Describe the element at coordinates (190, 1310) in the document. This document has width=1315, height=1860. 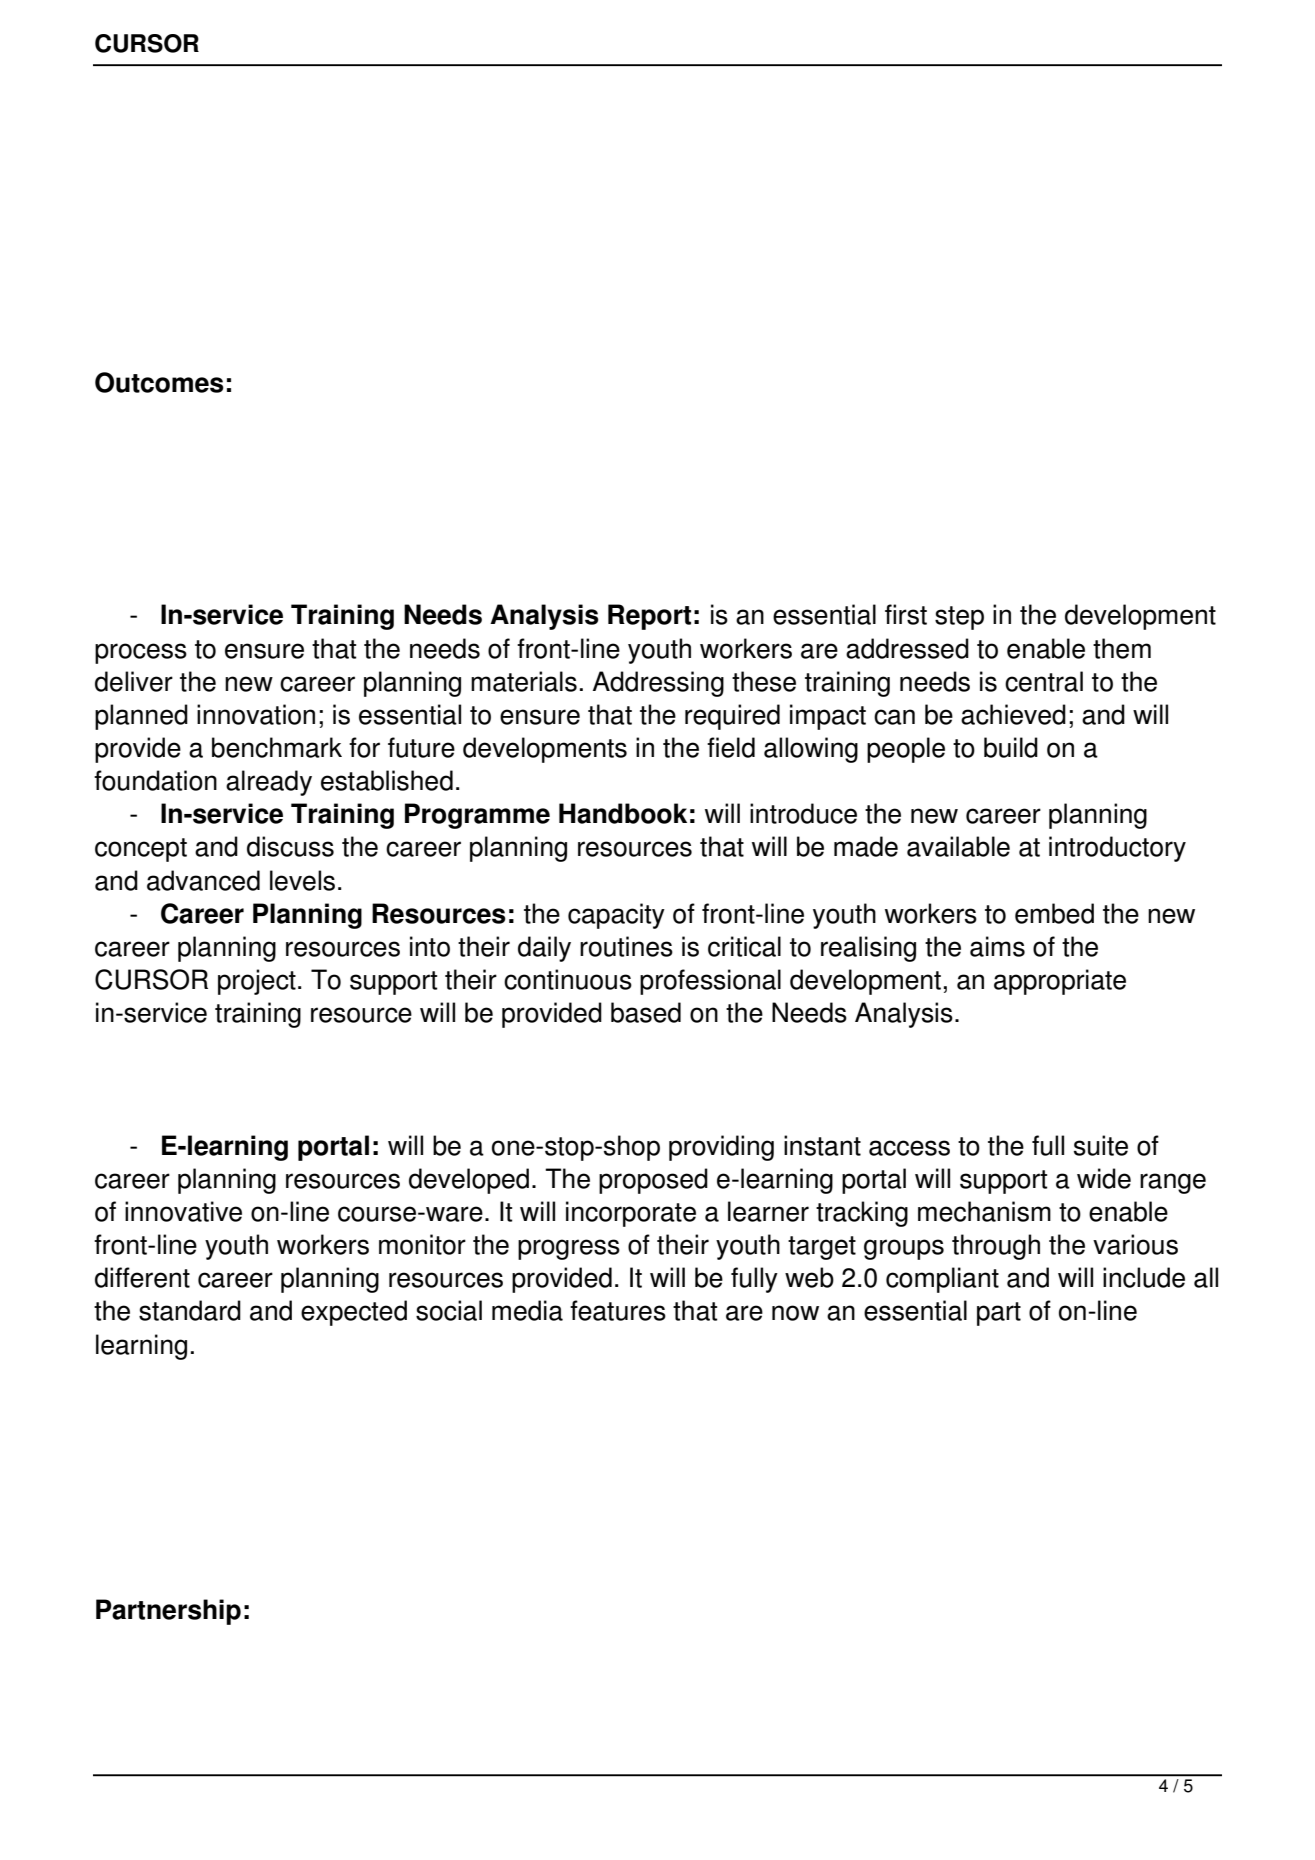
I see `standard` at that location.
